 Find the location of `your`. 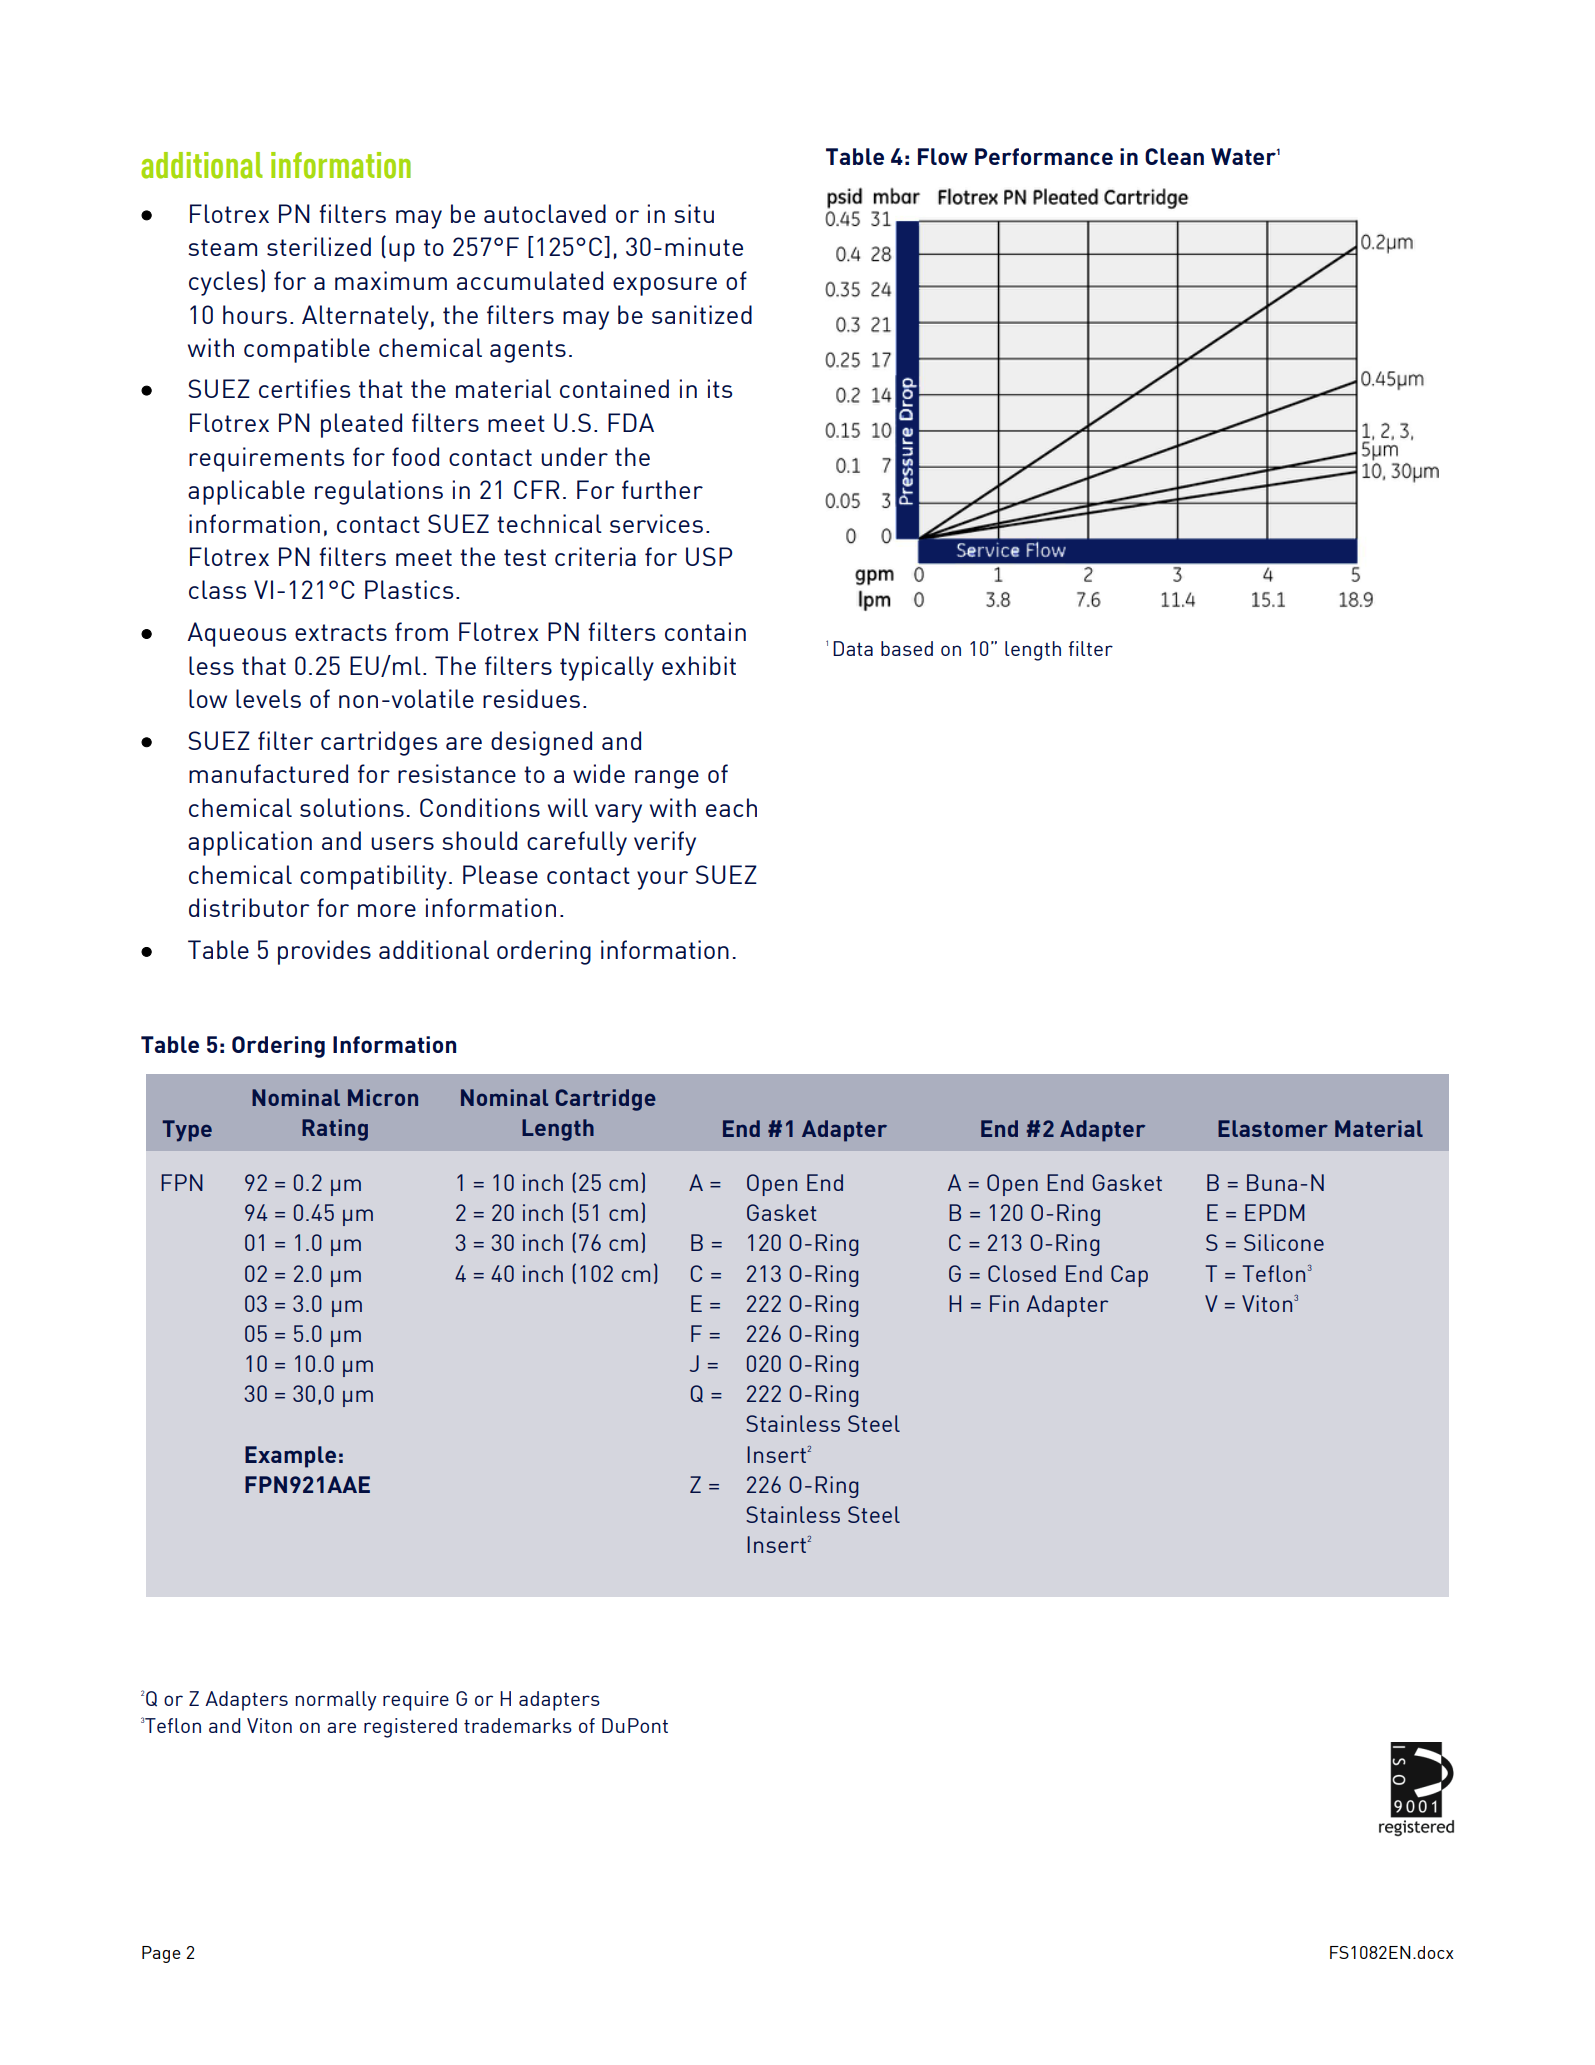

your is located at coordinates (662, 880).
